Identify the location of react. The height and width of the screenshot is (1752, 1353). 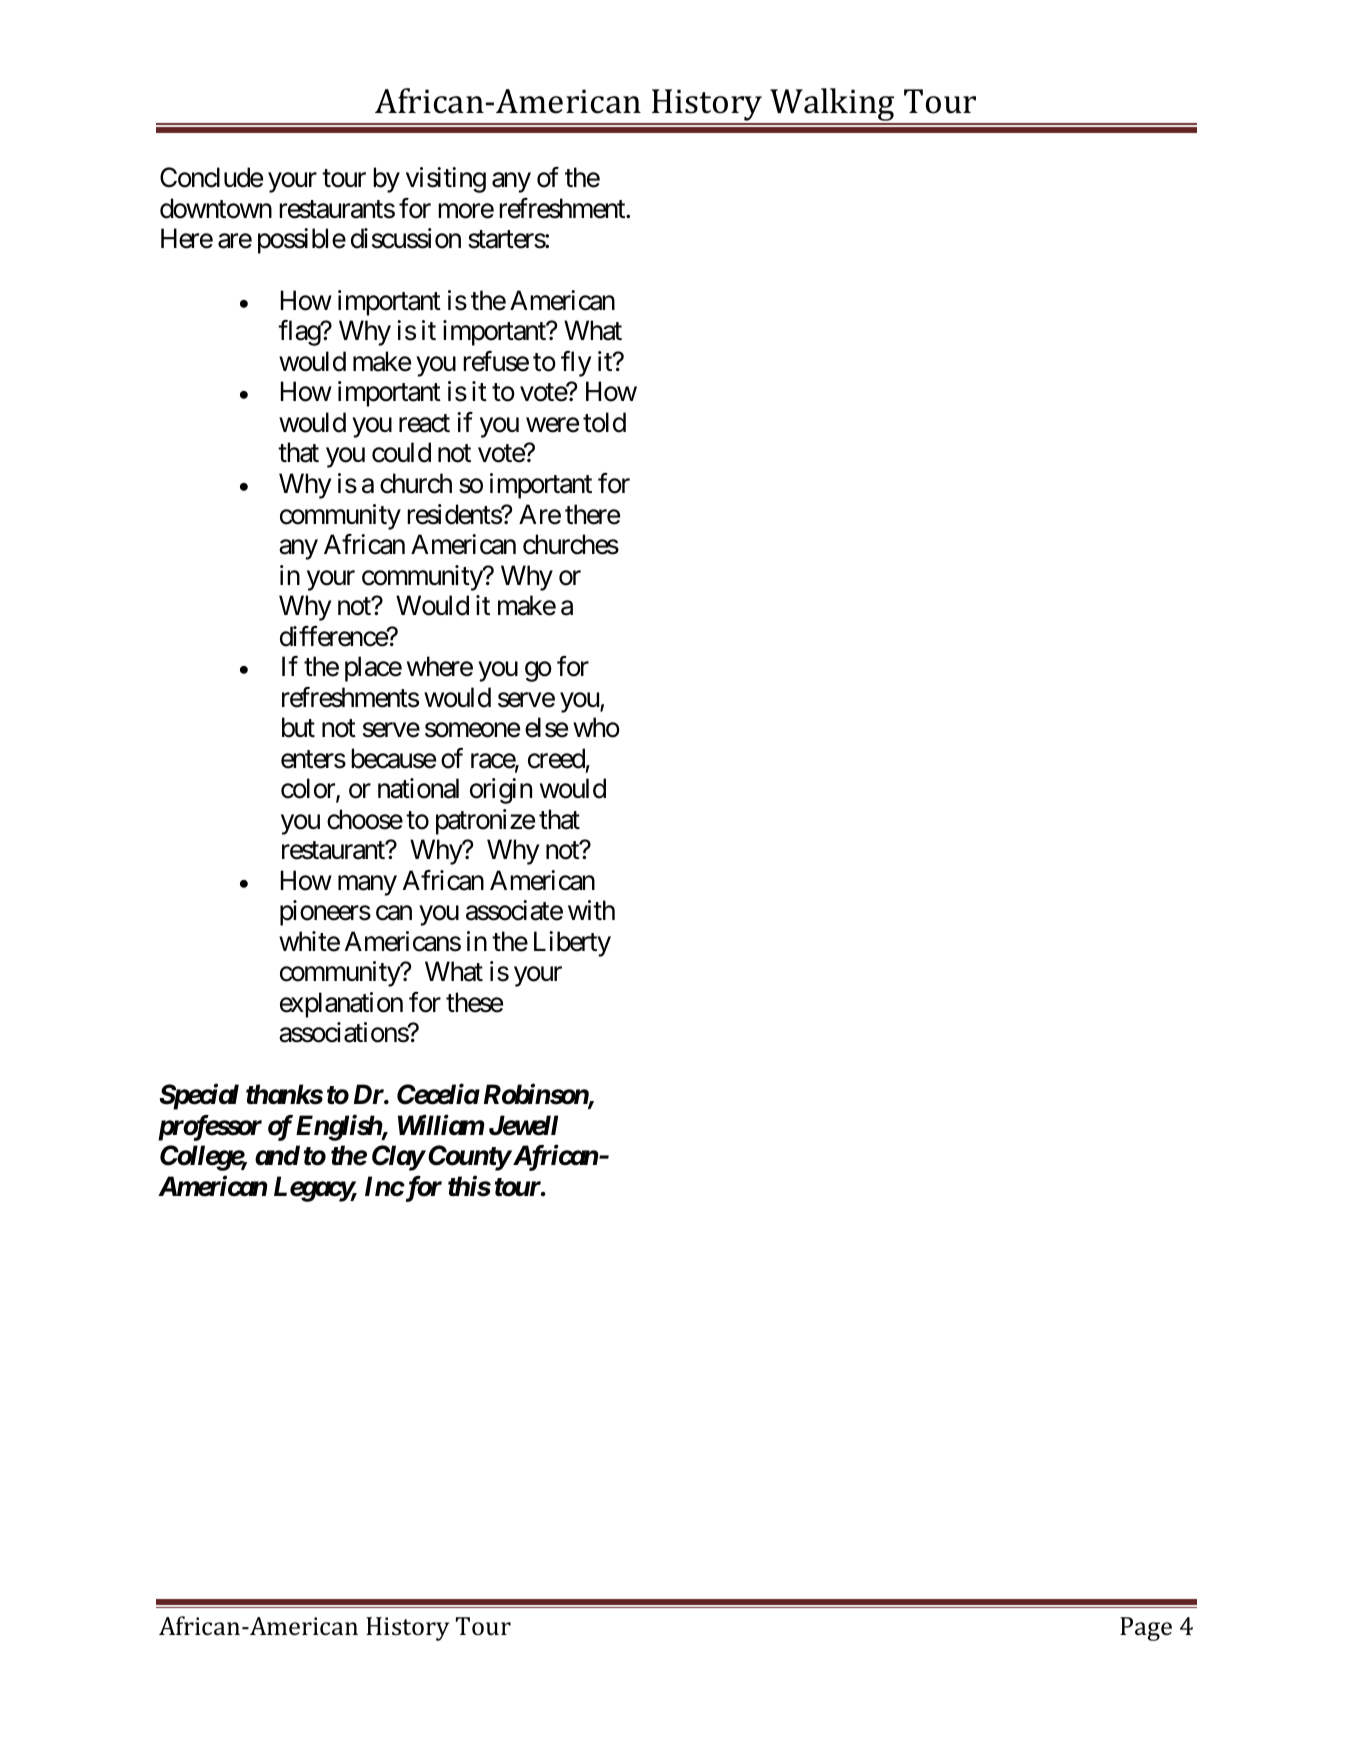
(424, 424).
